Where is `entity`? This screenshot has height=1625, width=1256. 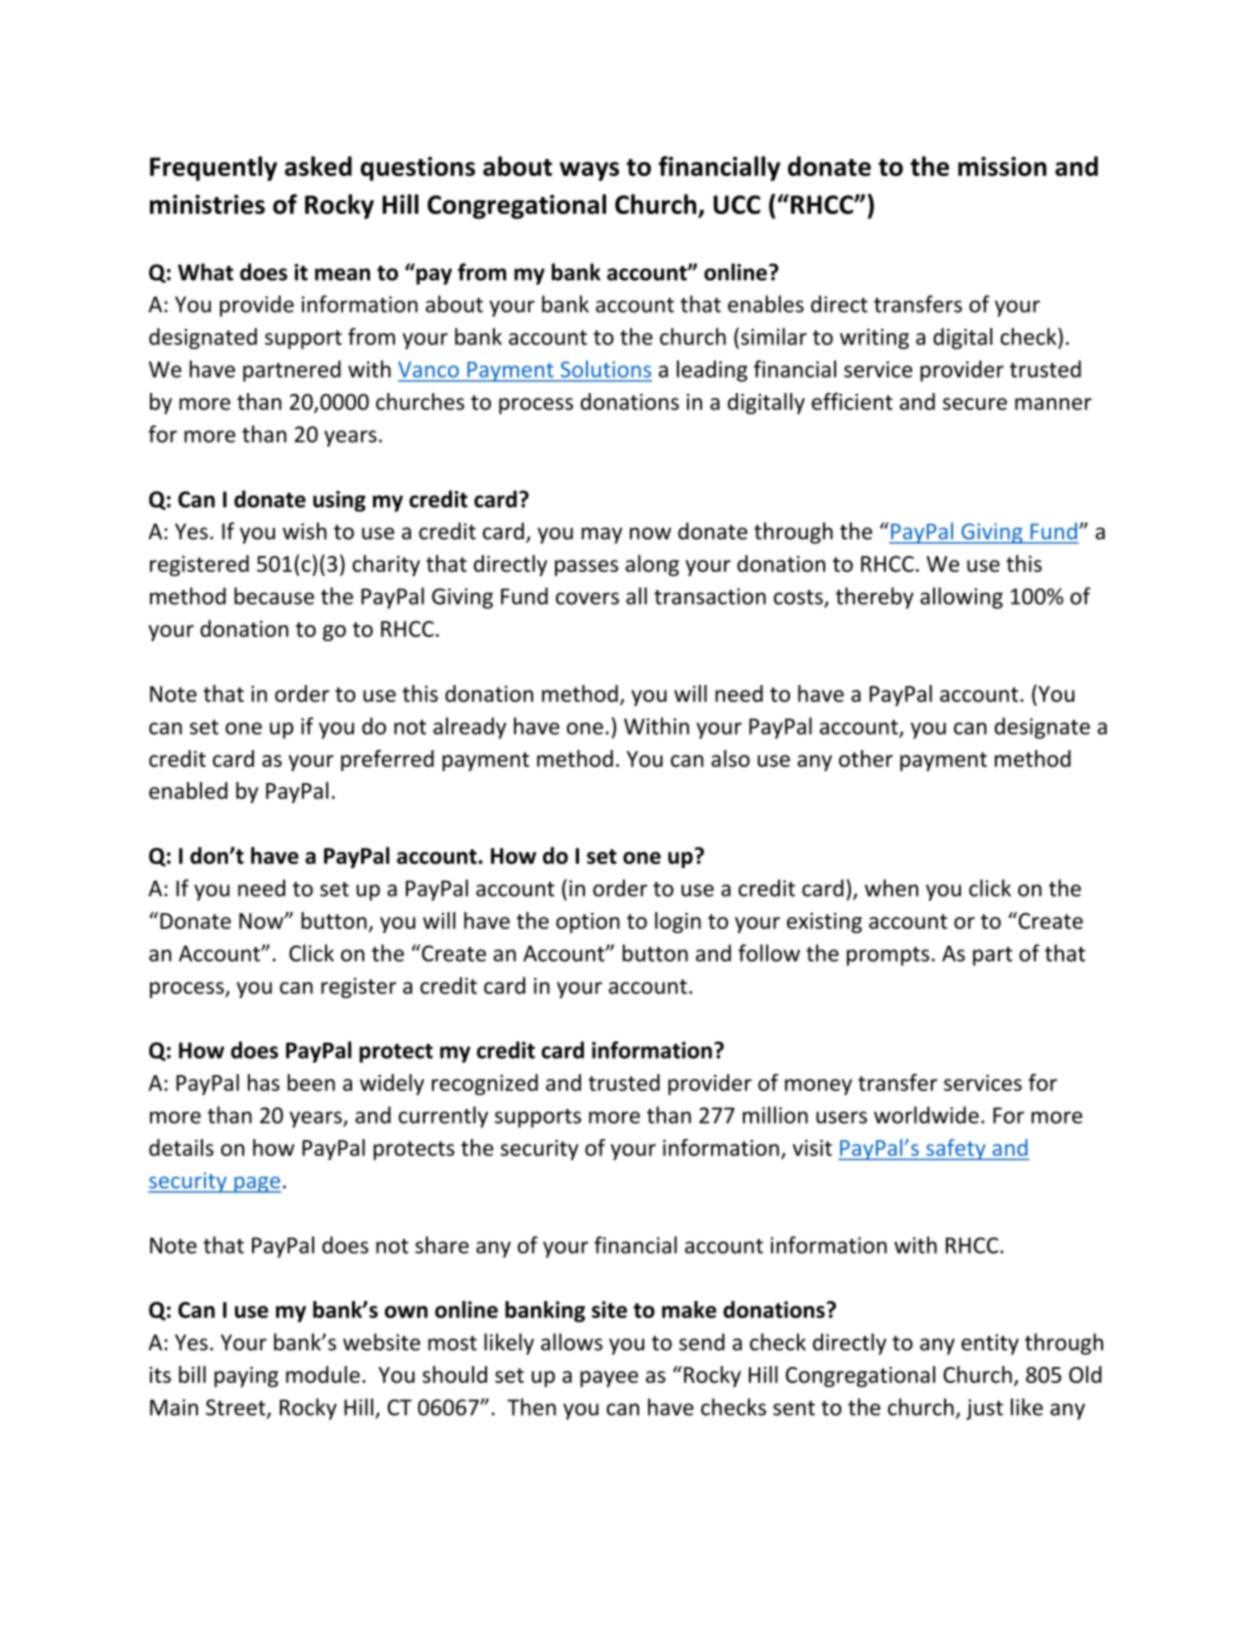
entity is located at coordinates (990, 1344).
